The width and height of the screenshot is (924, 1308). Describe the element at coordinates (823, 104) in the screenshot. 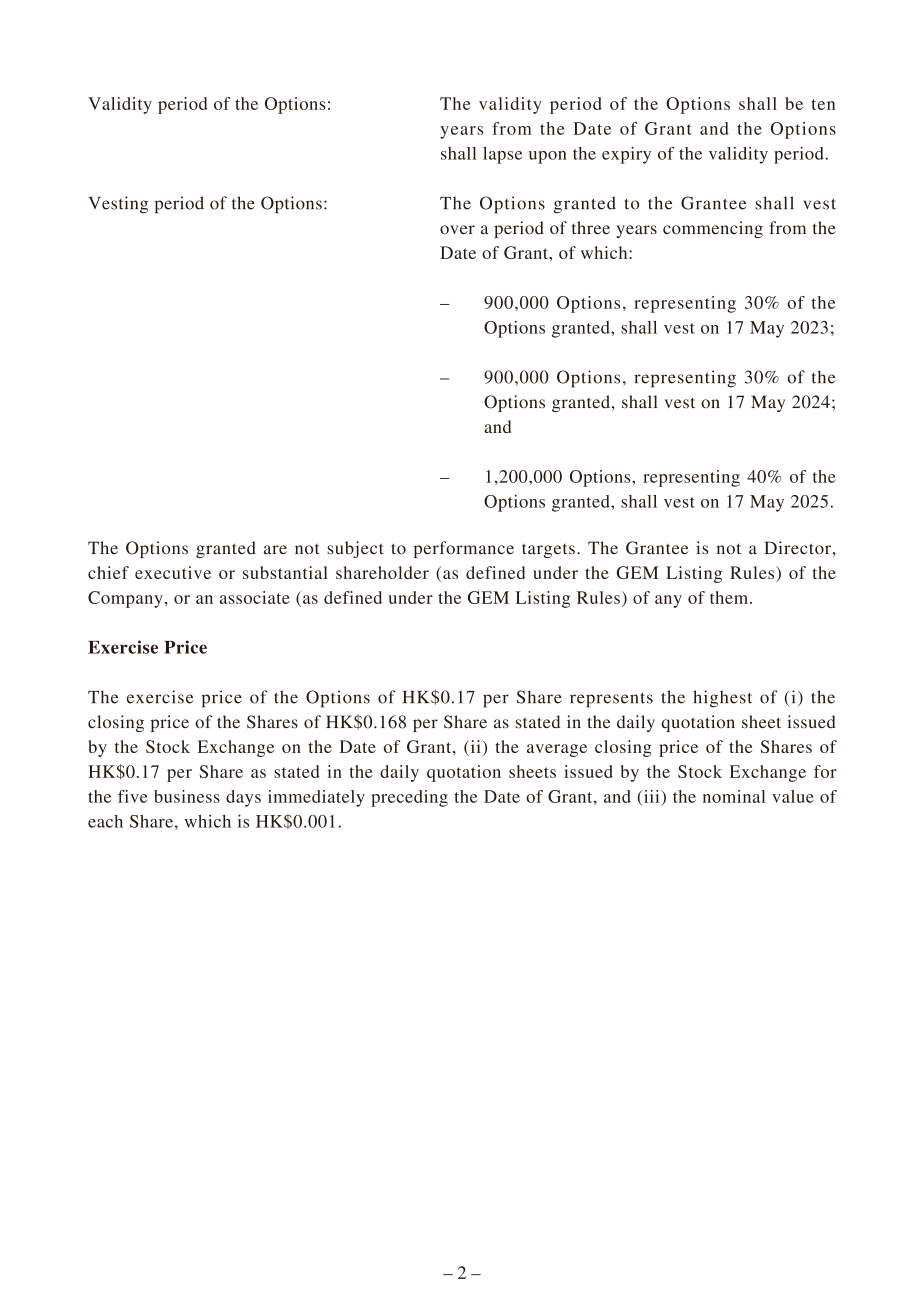

I see `ten` at that location.
